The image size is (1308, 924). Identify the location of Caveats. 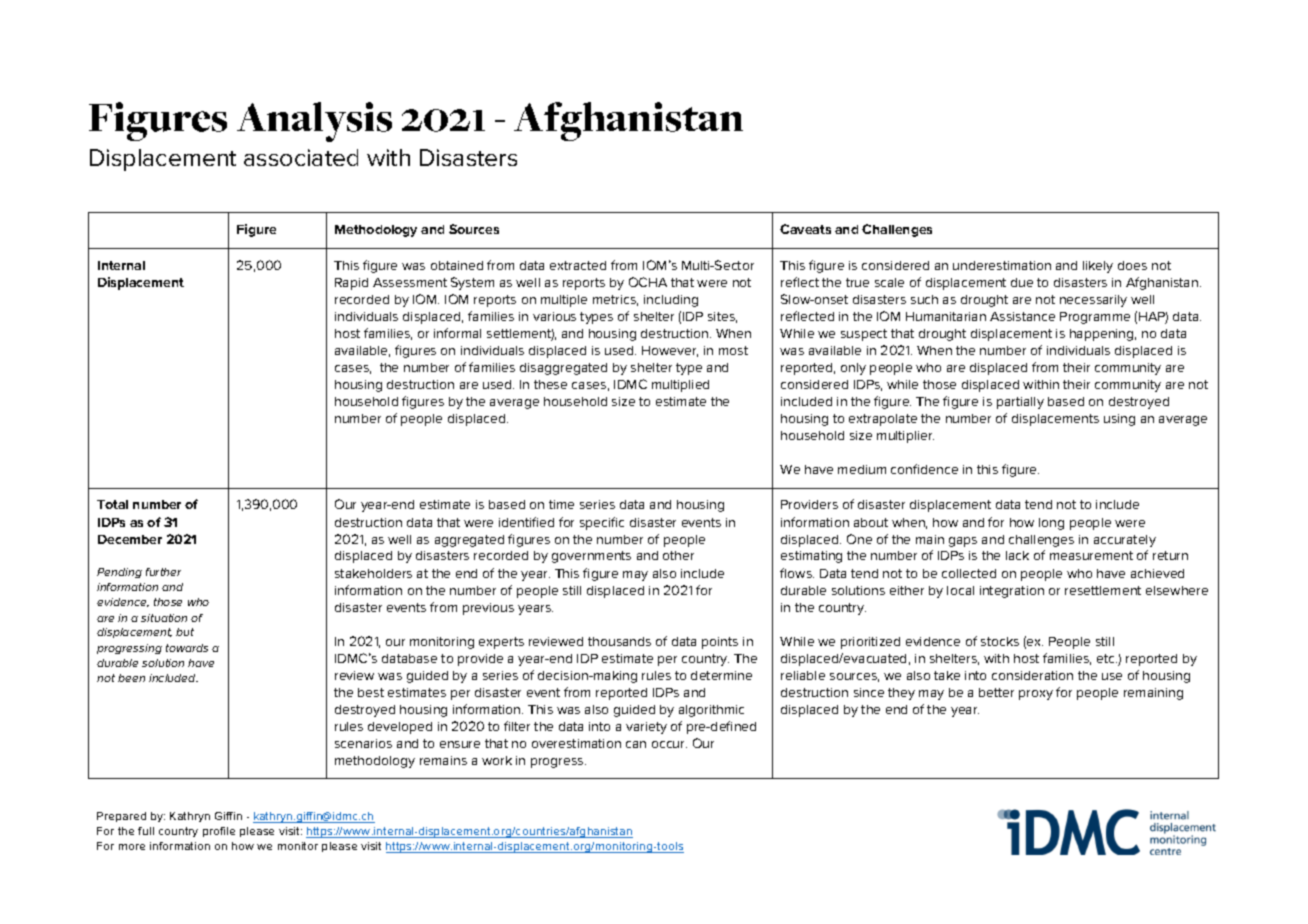
(805, 229).
